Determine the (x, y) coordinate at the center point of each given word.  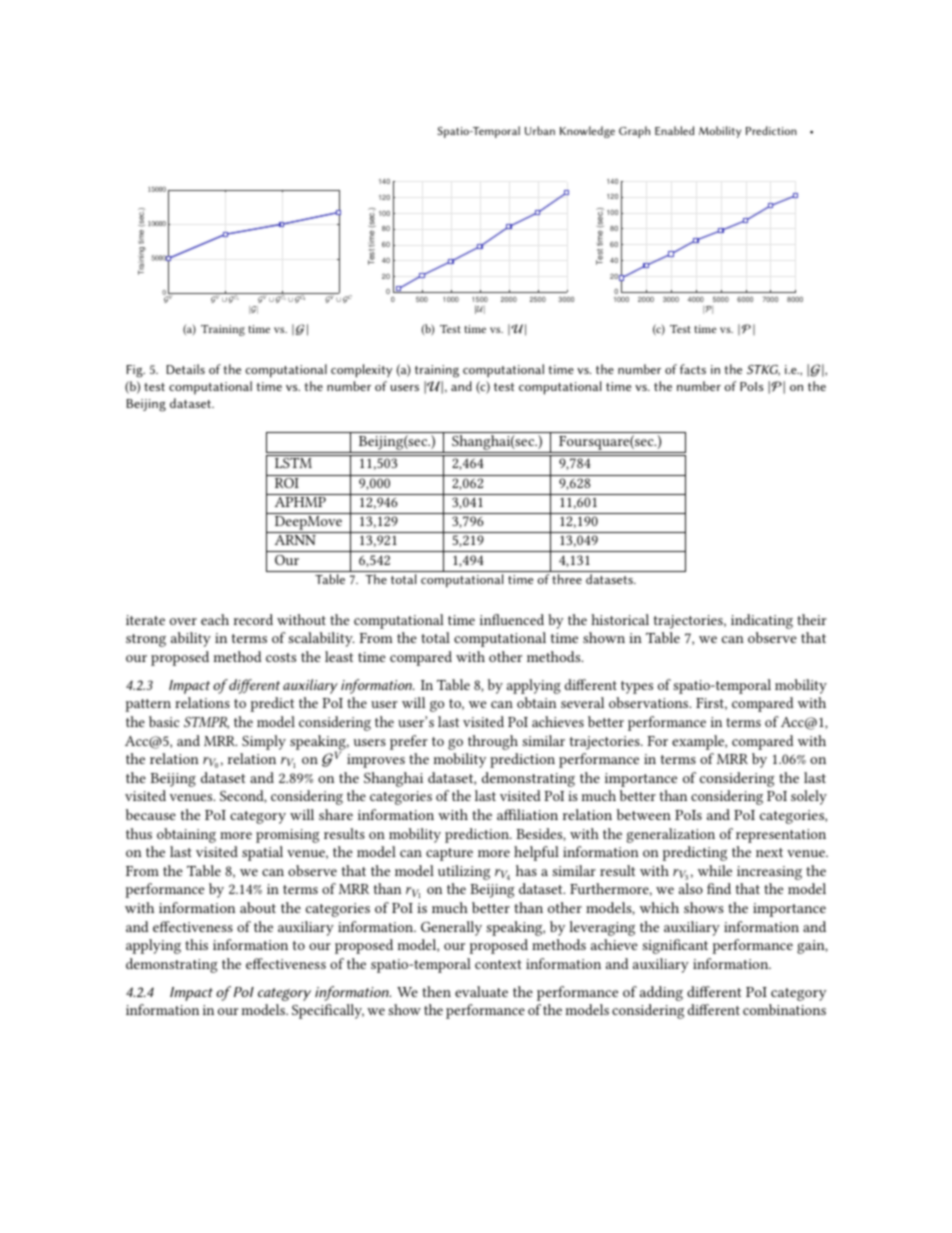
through (493, 742)
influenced (512, 619)
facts (693, 369)
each (215, 619)
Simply (264, 742)
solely (809, 797)
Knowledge (587, 132)
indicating (762, 621)
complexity (361, 371)
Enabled (674, 130)
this (196, 944)
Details (185, 369)
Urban (540, 130)
